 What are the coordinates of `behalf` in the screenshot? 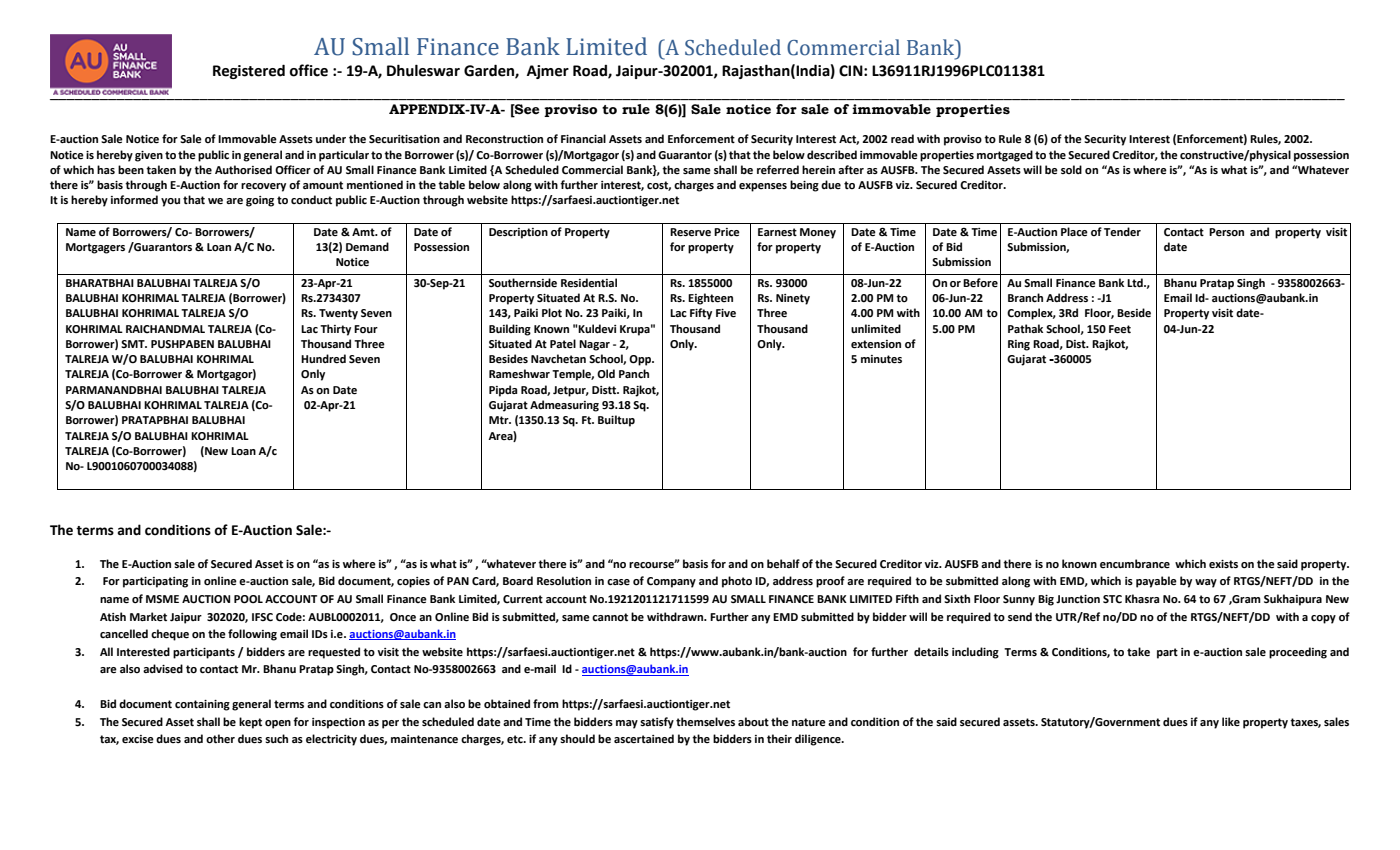 It's located at (783, 564).
